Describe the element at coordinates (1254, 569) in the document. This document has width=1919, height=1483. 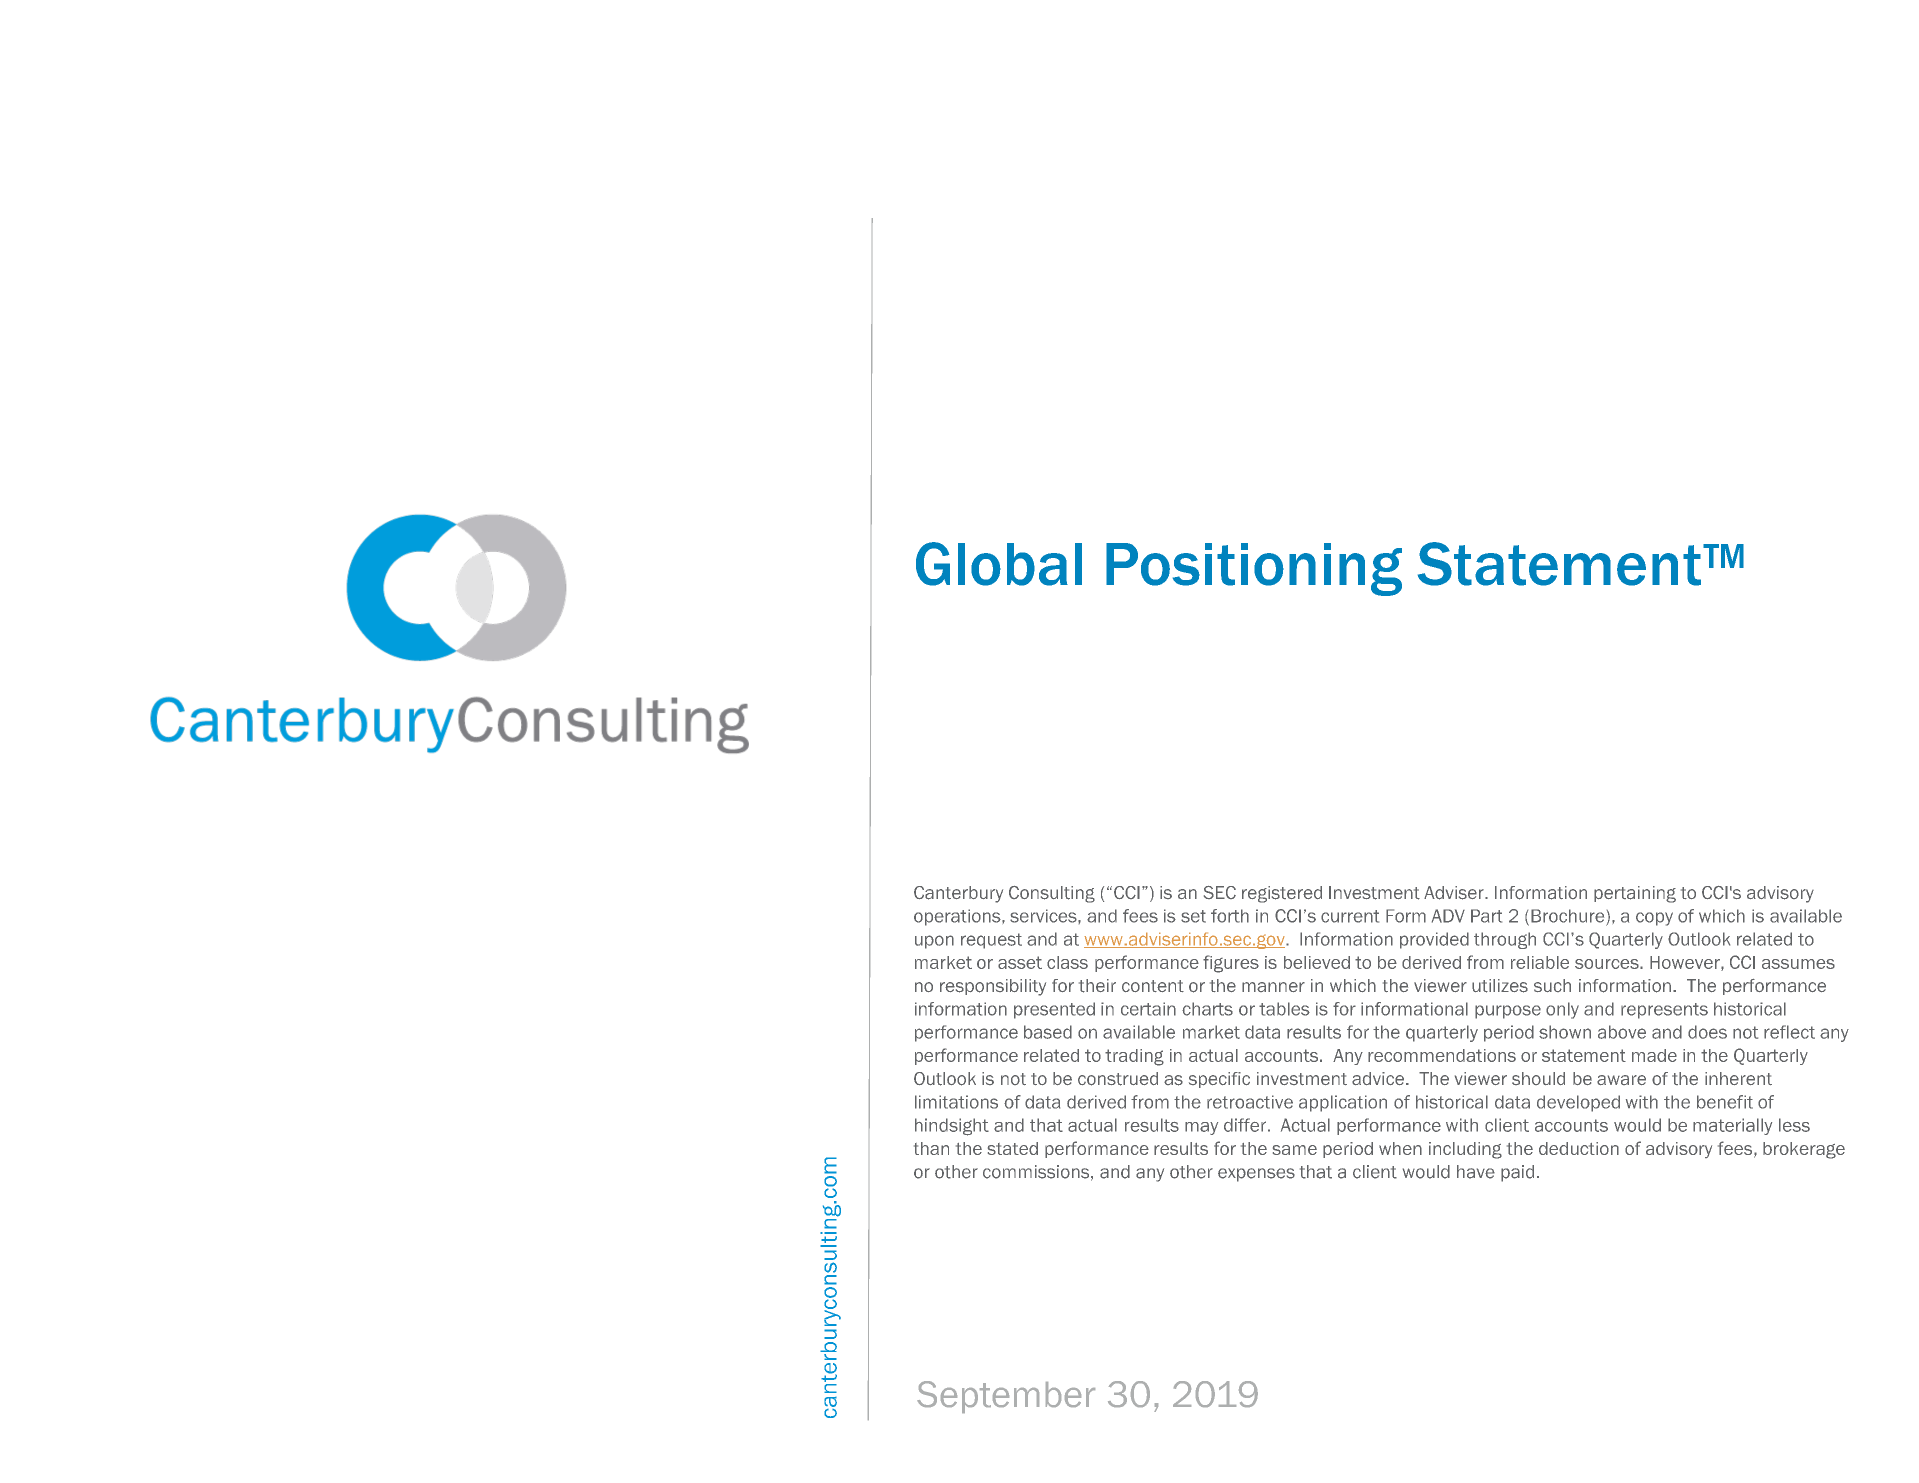
I see `Positioning` at that location.
